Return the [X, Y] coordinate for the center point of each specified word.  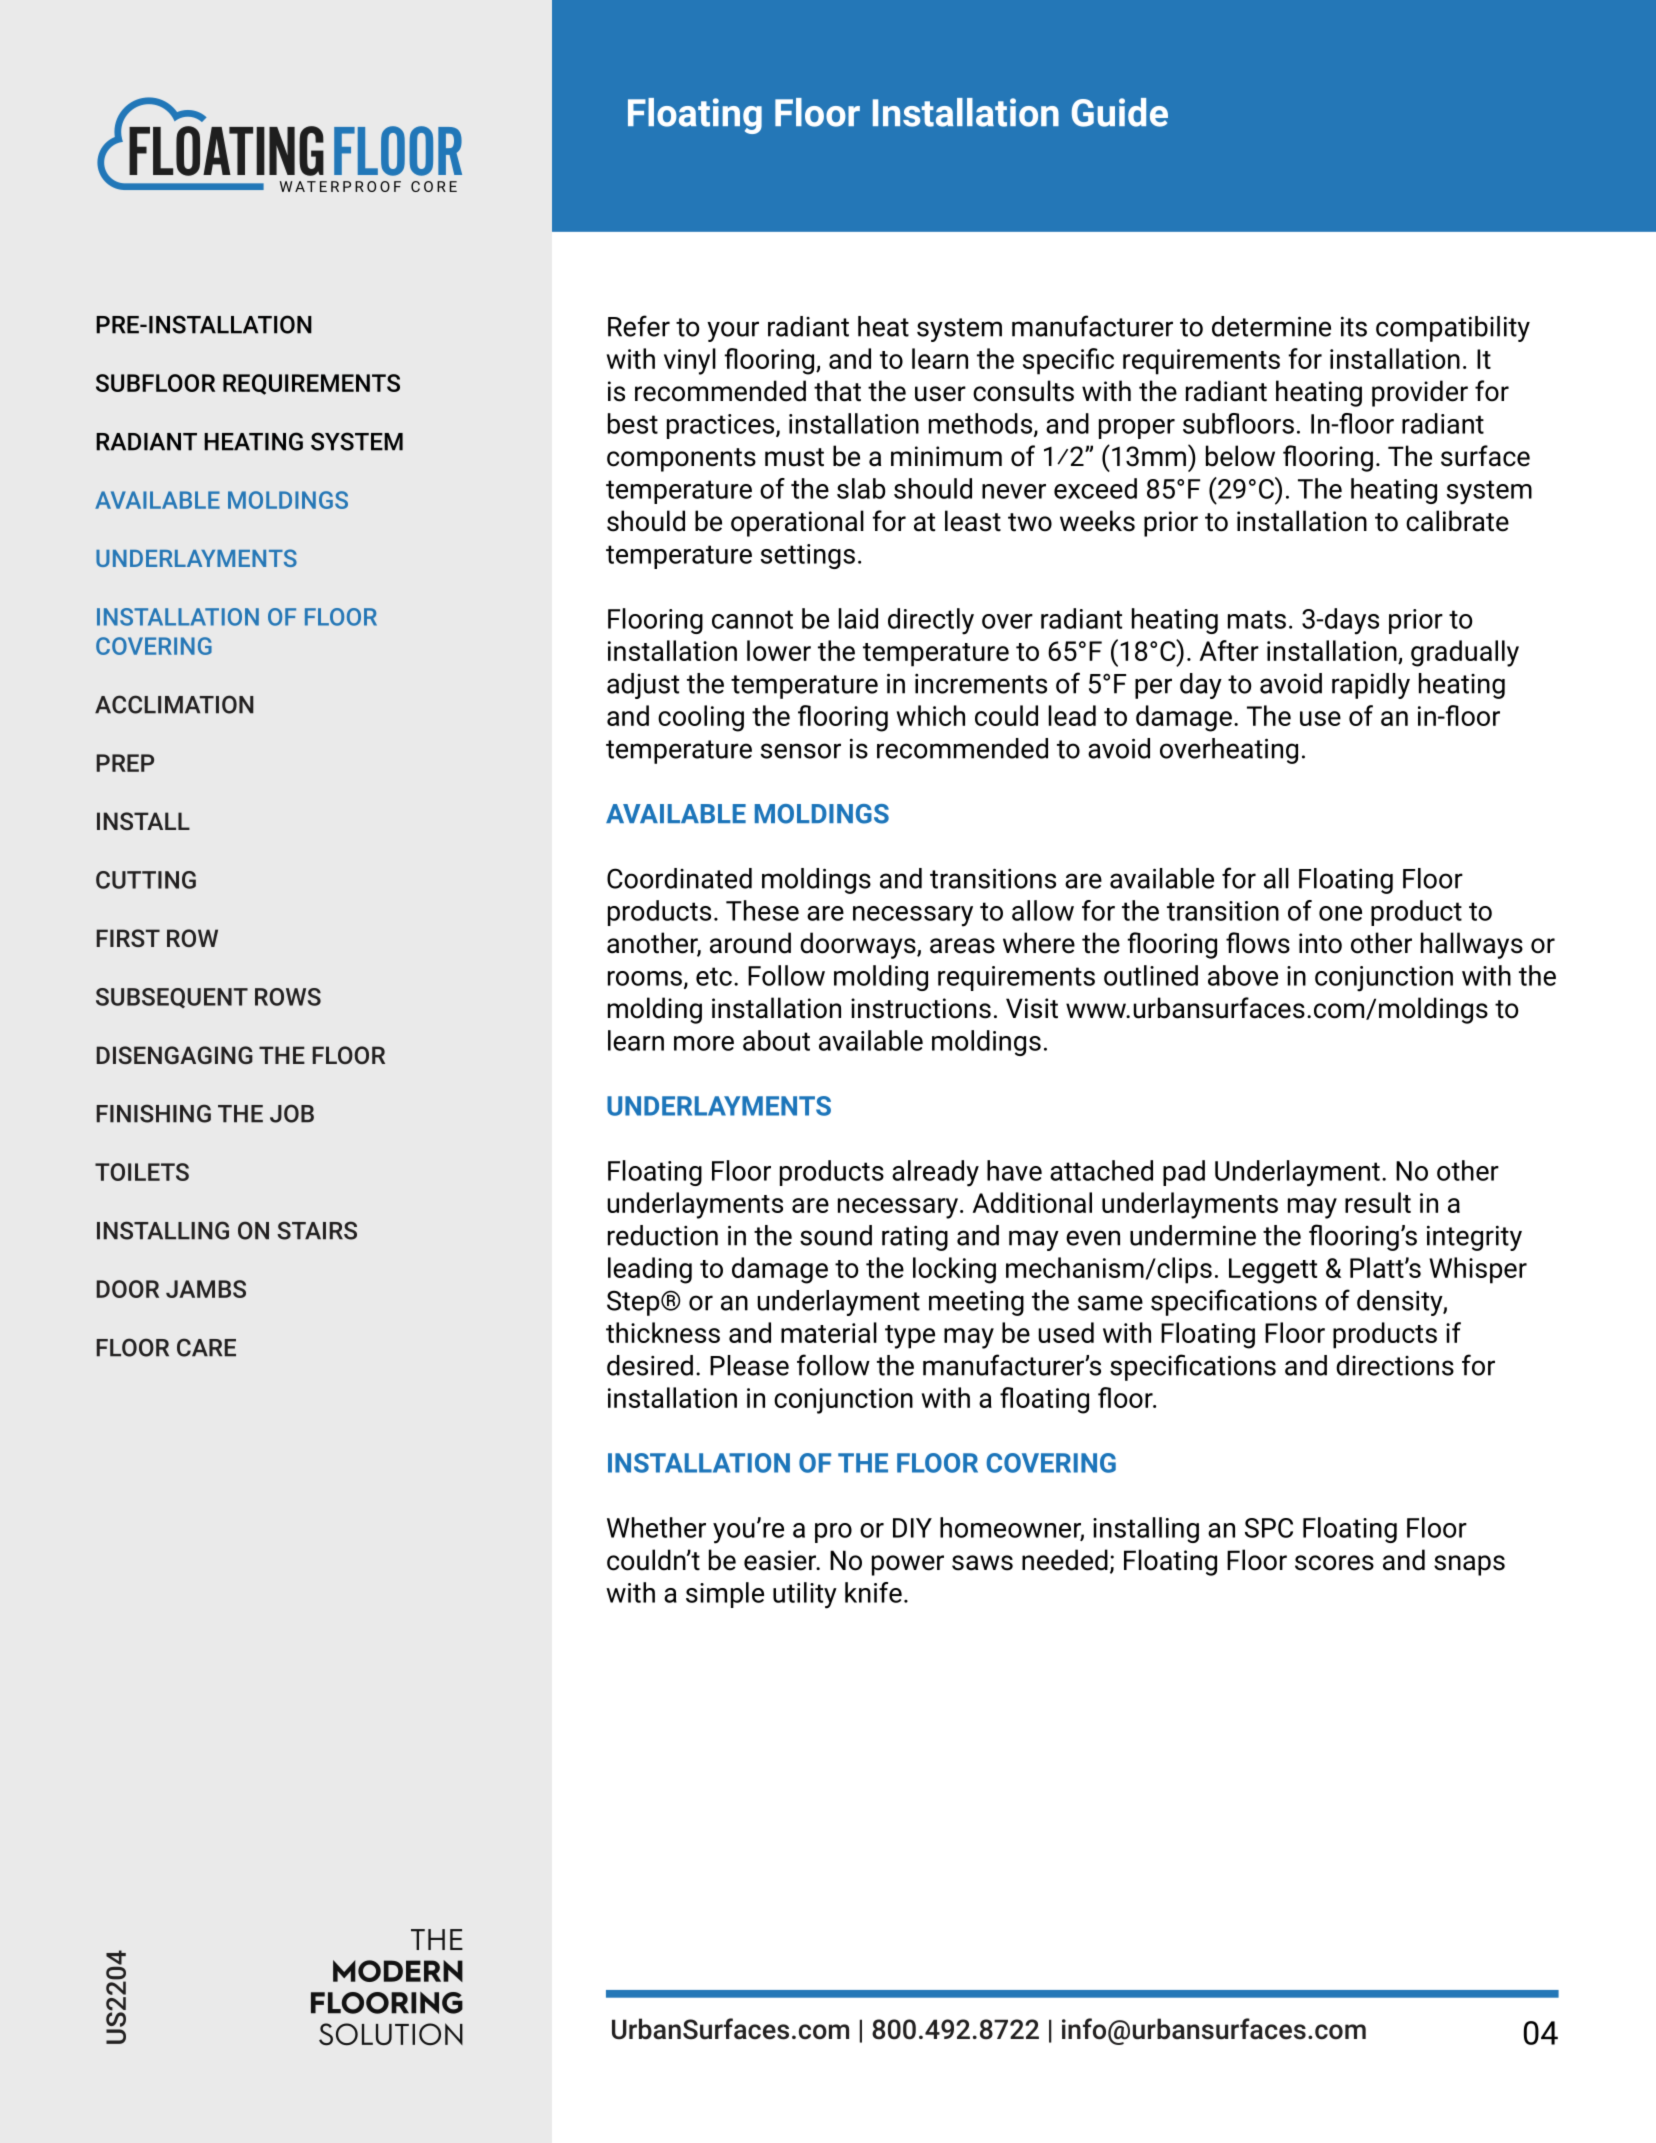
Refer [639, 326]
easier [781, 1560]
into [1320, 943]
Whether [656, 1527]
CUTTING [146, 880]
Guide [1120, 112]
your [733, 331]
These [762, 910]
